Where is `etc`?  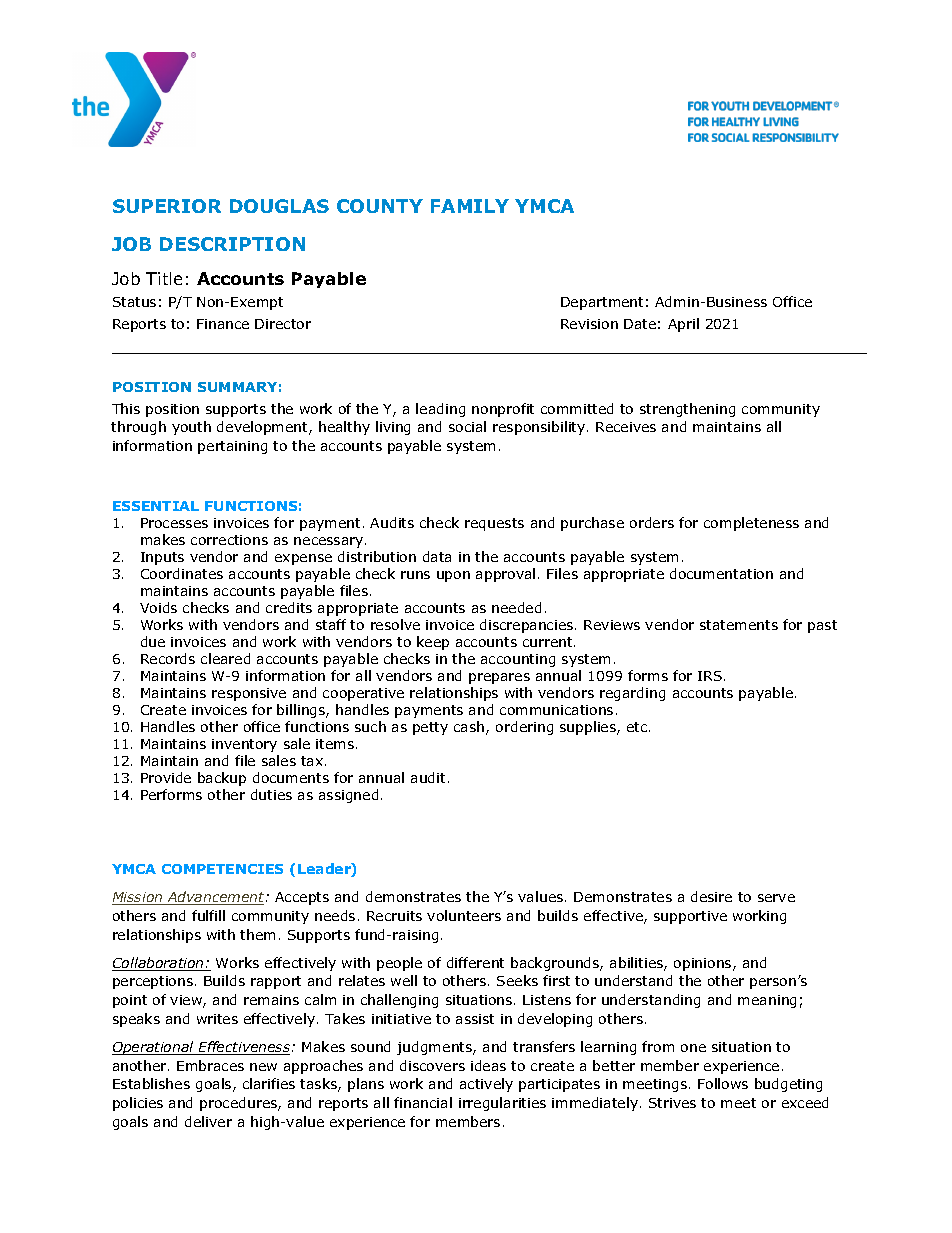
etc is located at coordinates (638, 727).
